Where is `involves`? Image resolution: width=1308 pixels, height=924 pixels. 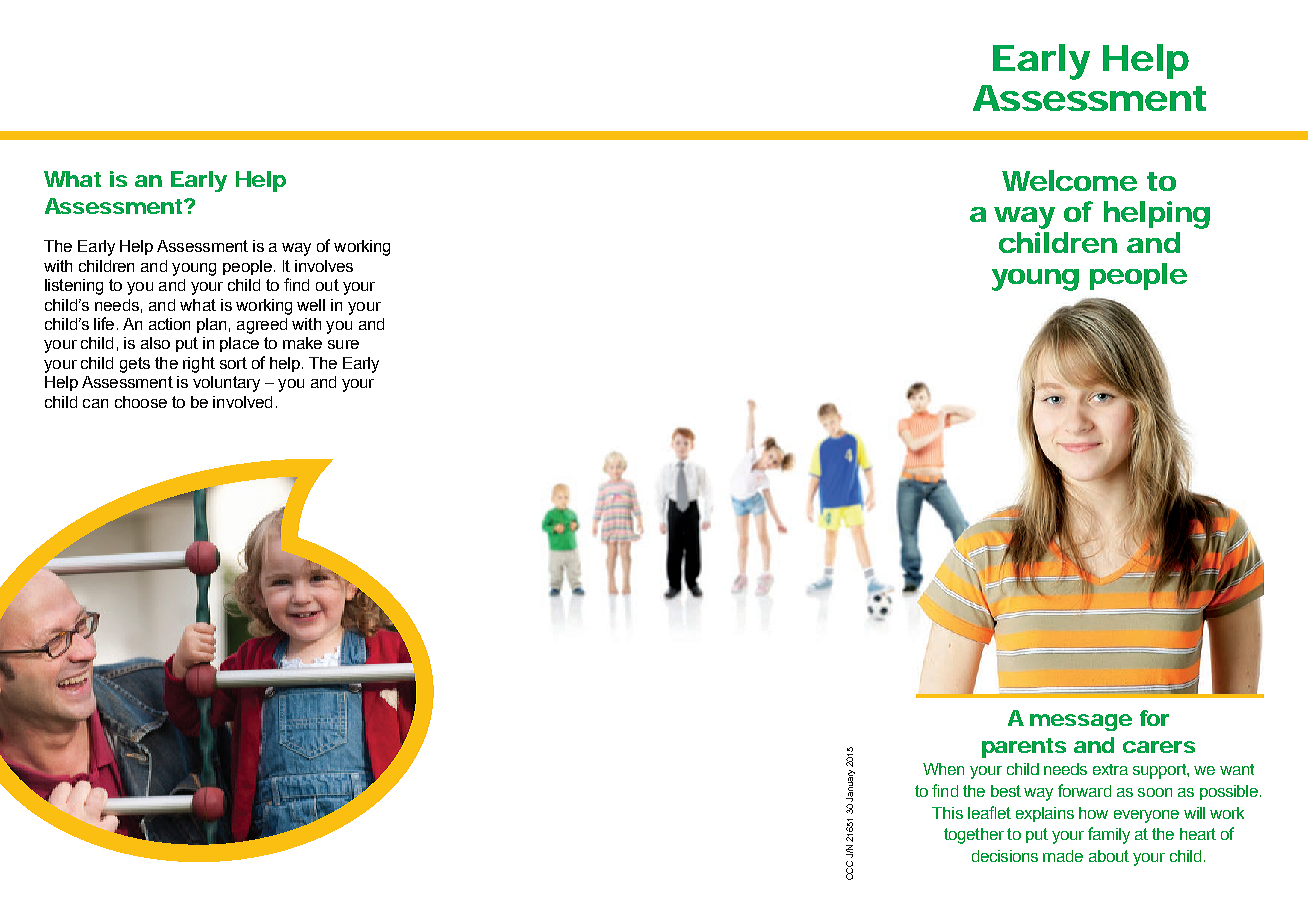
involves is located at coordinates (324, 266).
